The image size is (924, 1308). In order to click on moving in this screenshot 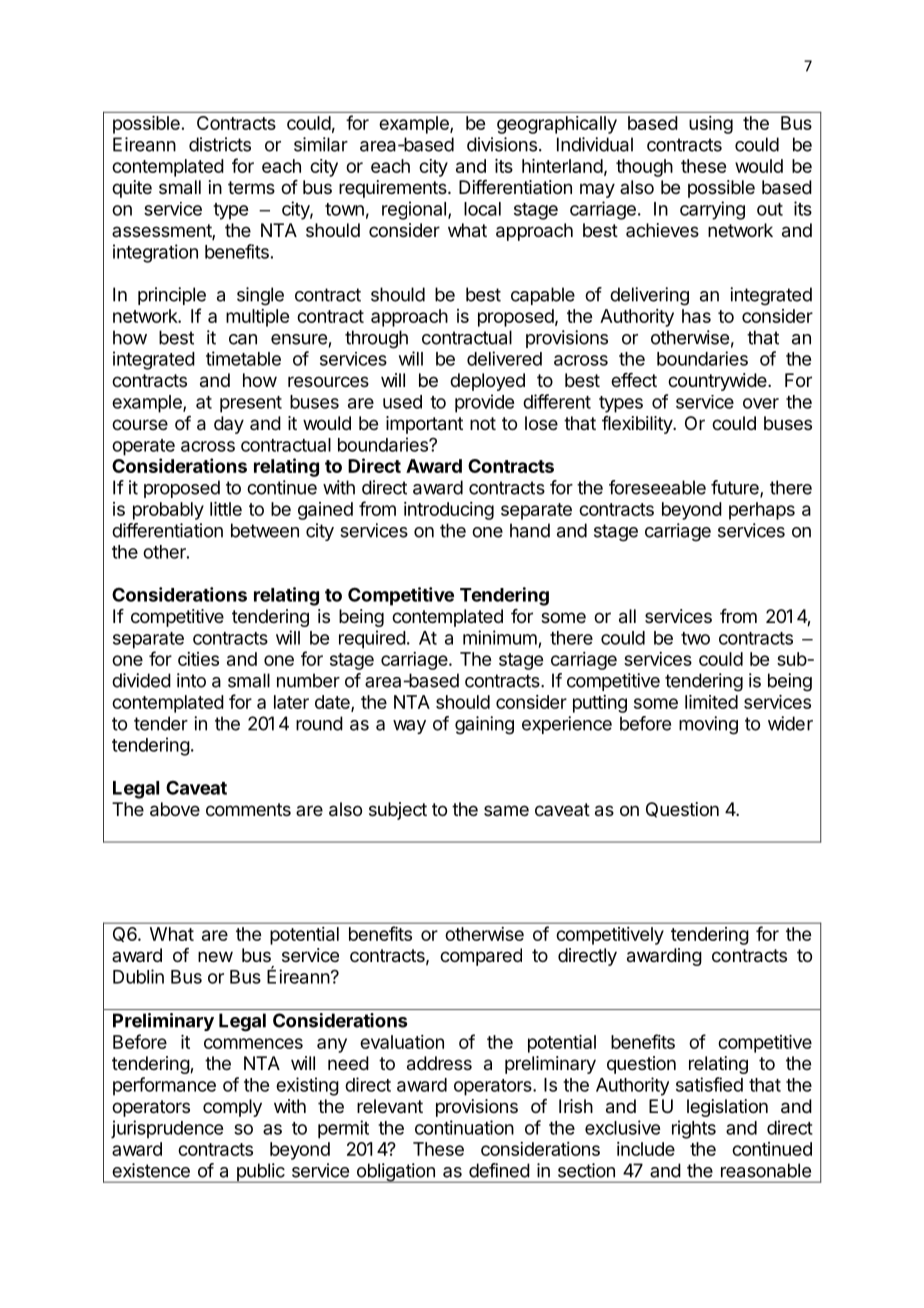, I will do `click(708, 725)`.
